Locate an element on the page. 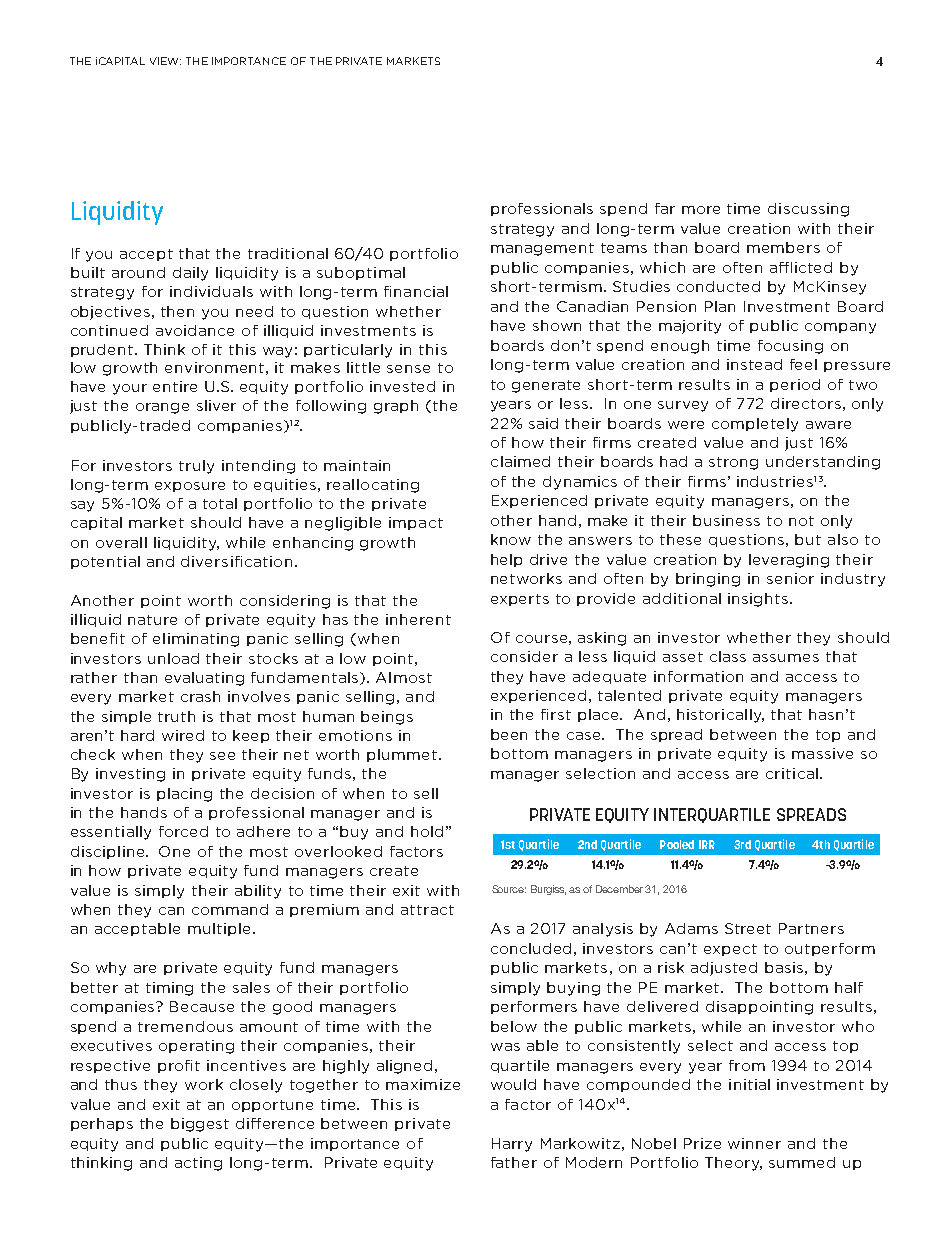 Image resolution: width=952 pixels, height=1233 pixels. strong is located at coordinates (733, 463).
